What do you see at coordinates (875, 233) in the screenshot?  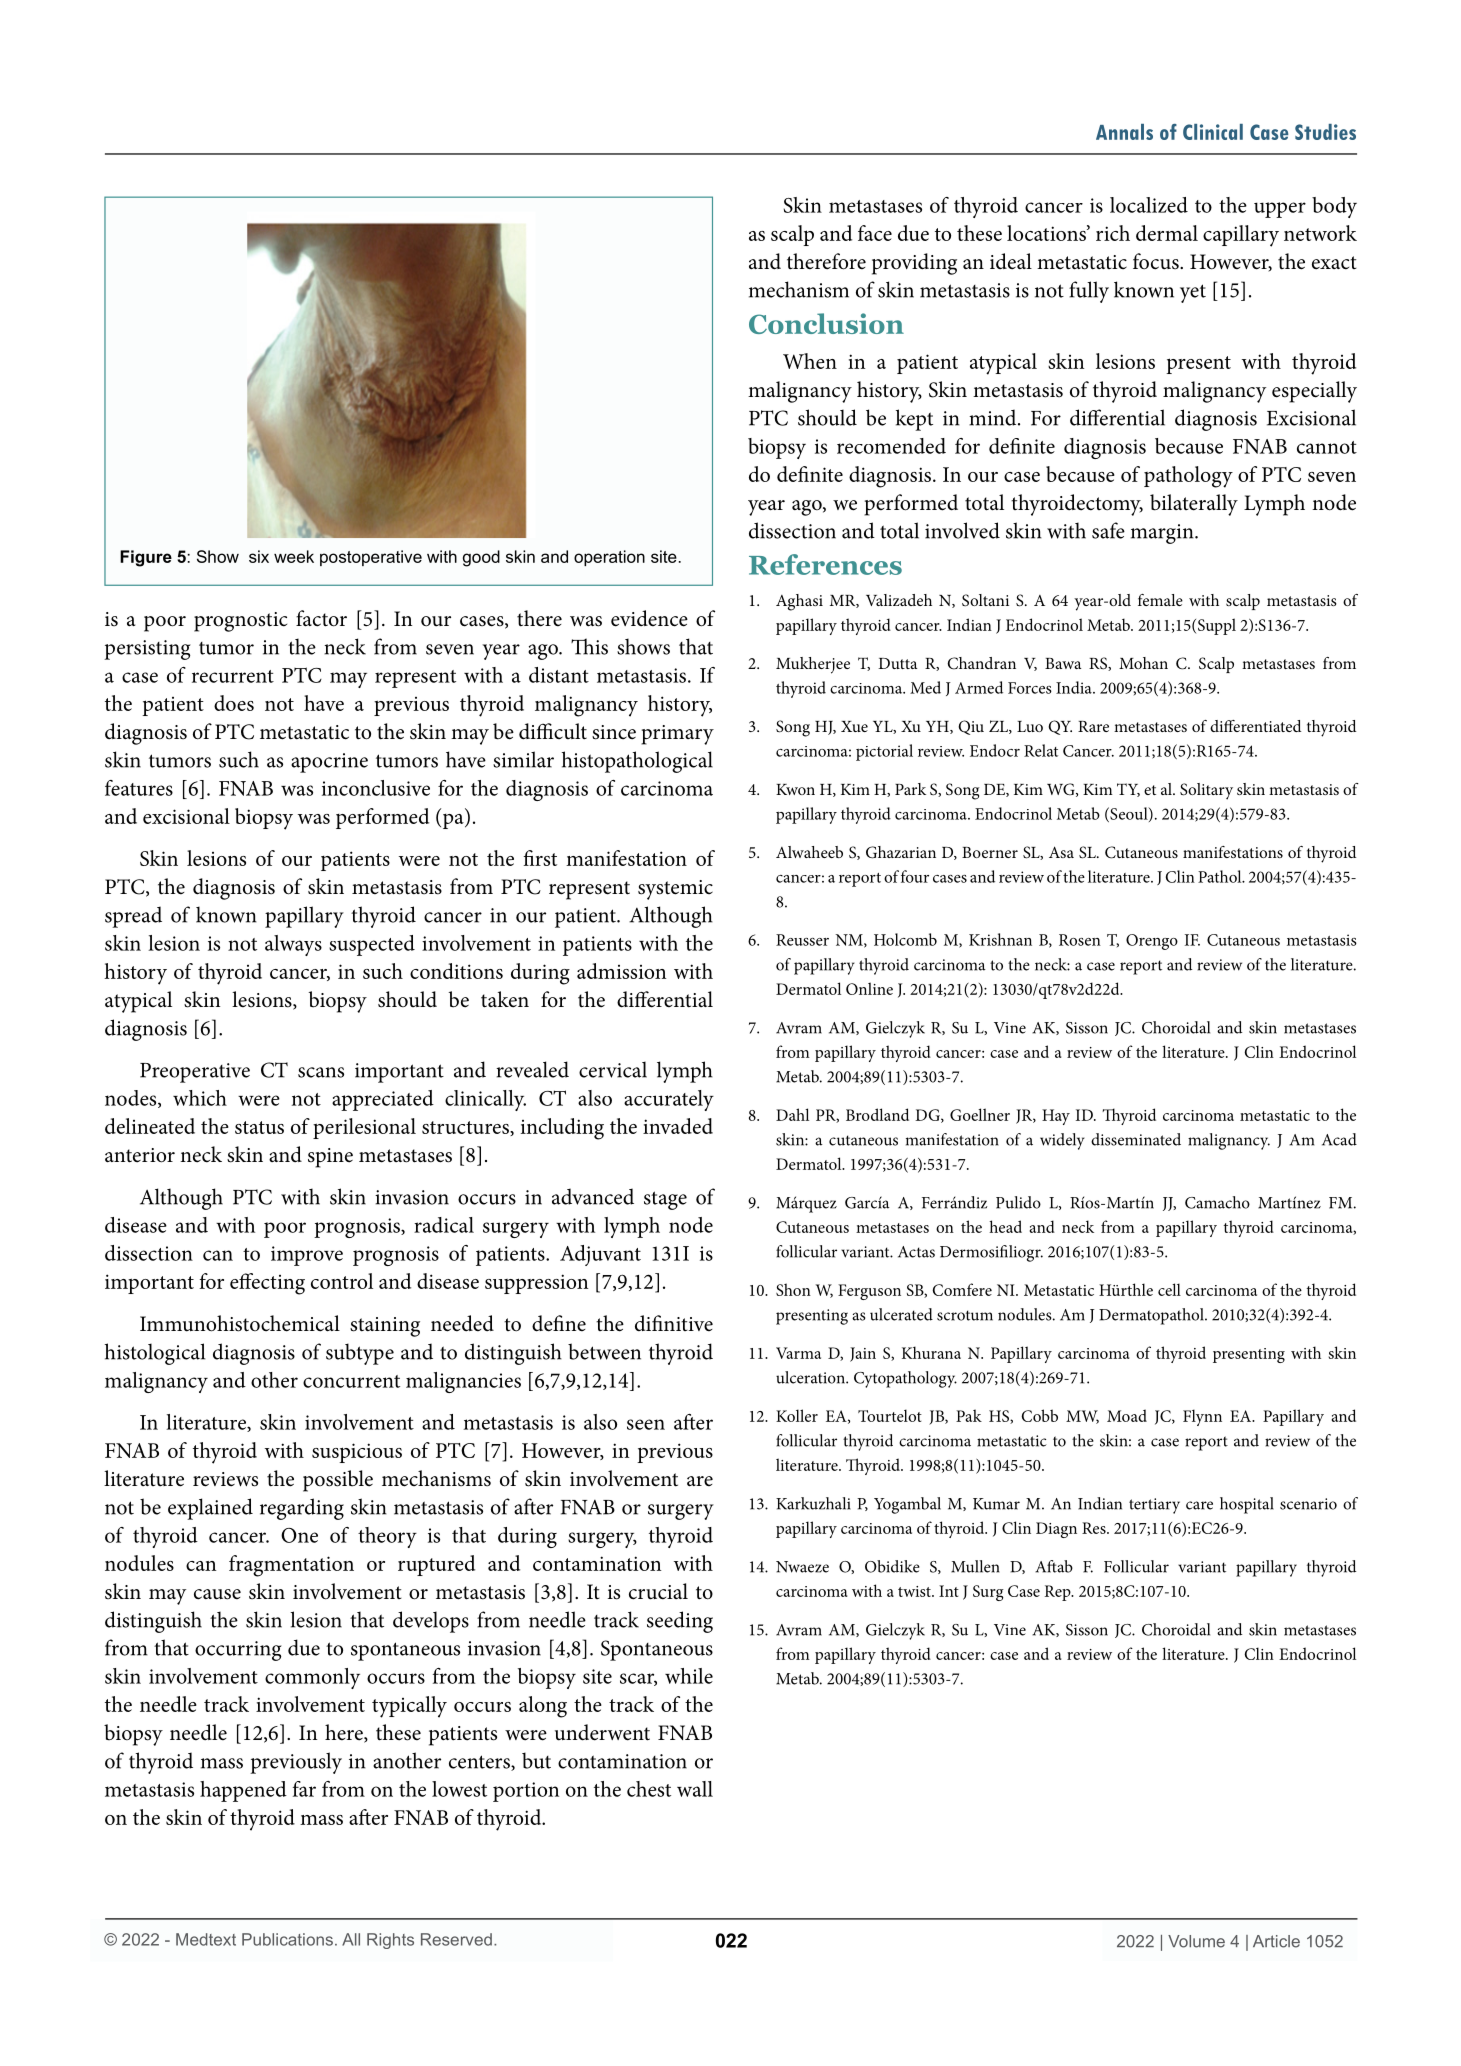 I see `face` at bounding box center [875, 233].
